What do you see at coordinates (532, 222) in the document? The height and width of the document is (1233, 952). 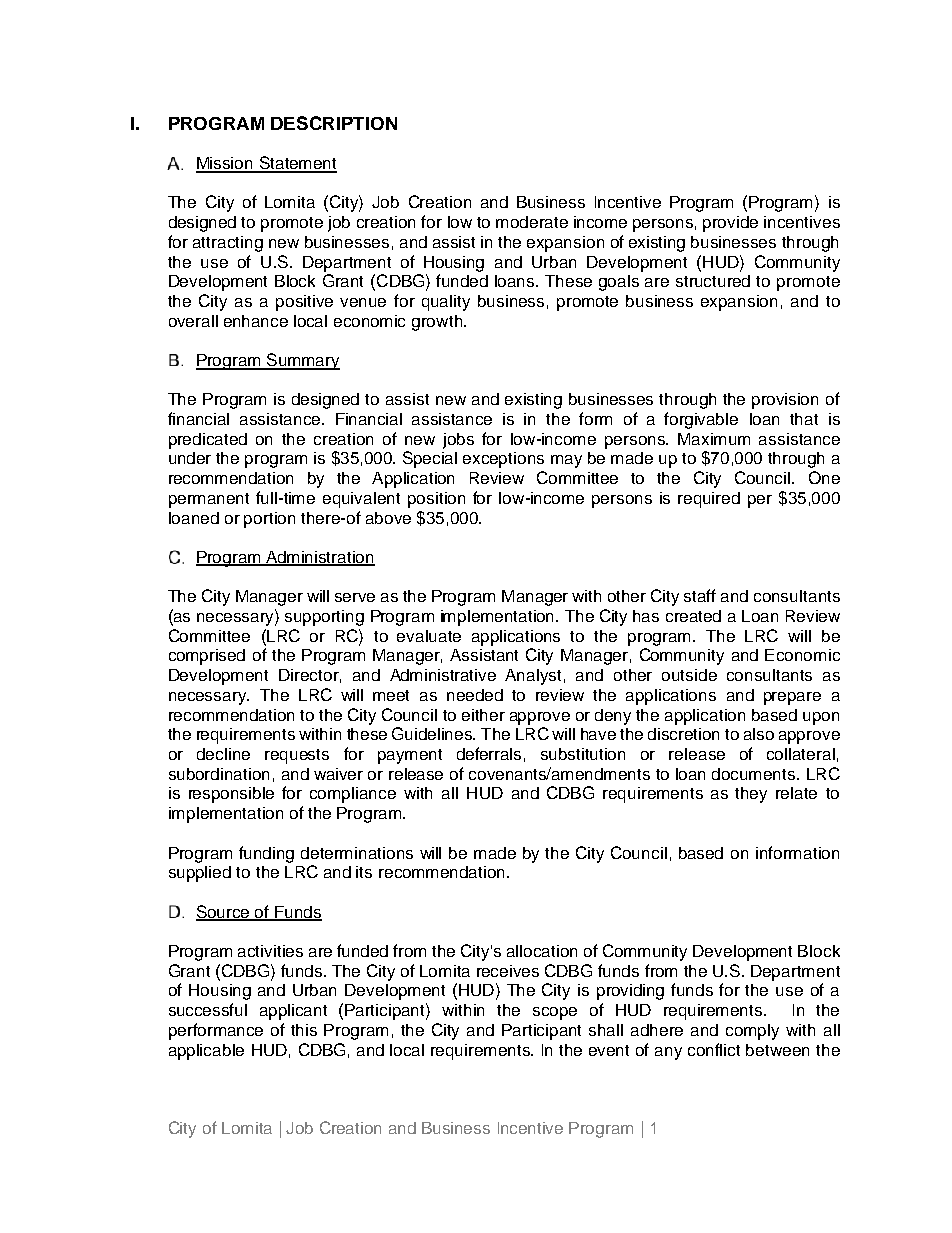 I see `moderate` at bounding box center [532, 222].
